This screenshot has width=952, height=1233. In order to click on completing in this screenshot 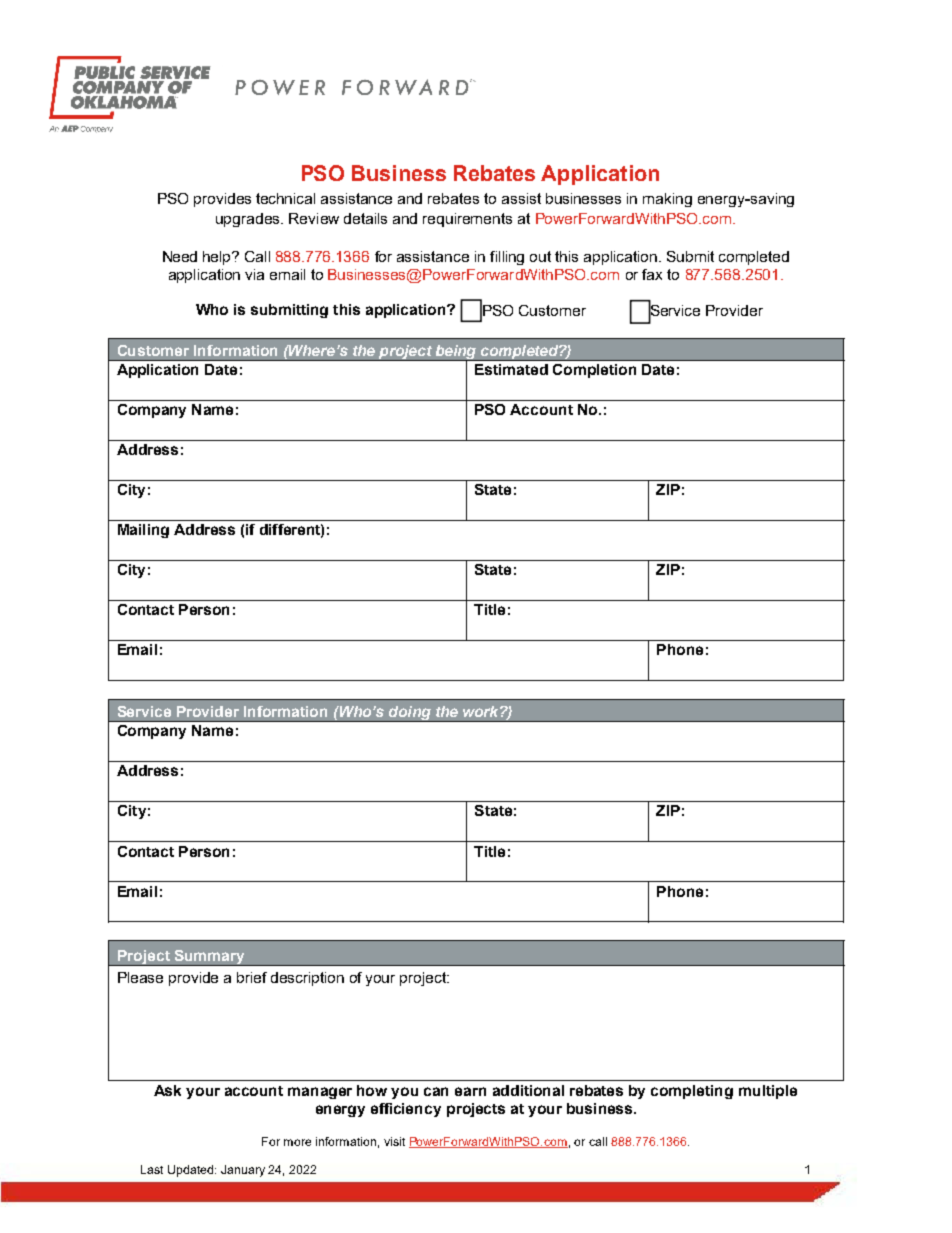, I will do `click(692, 1092)`.
